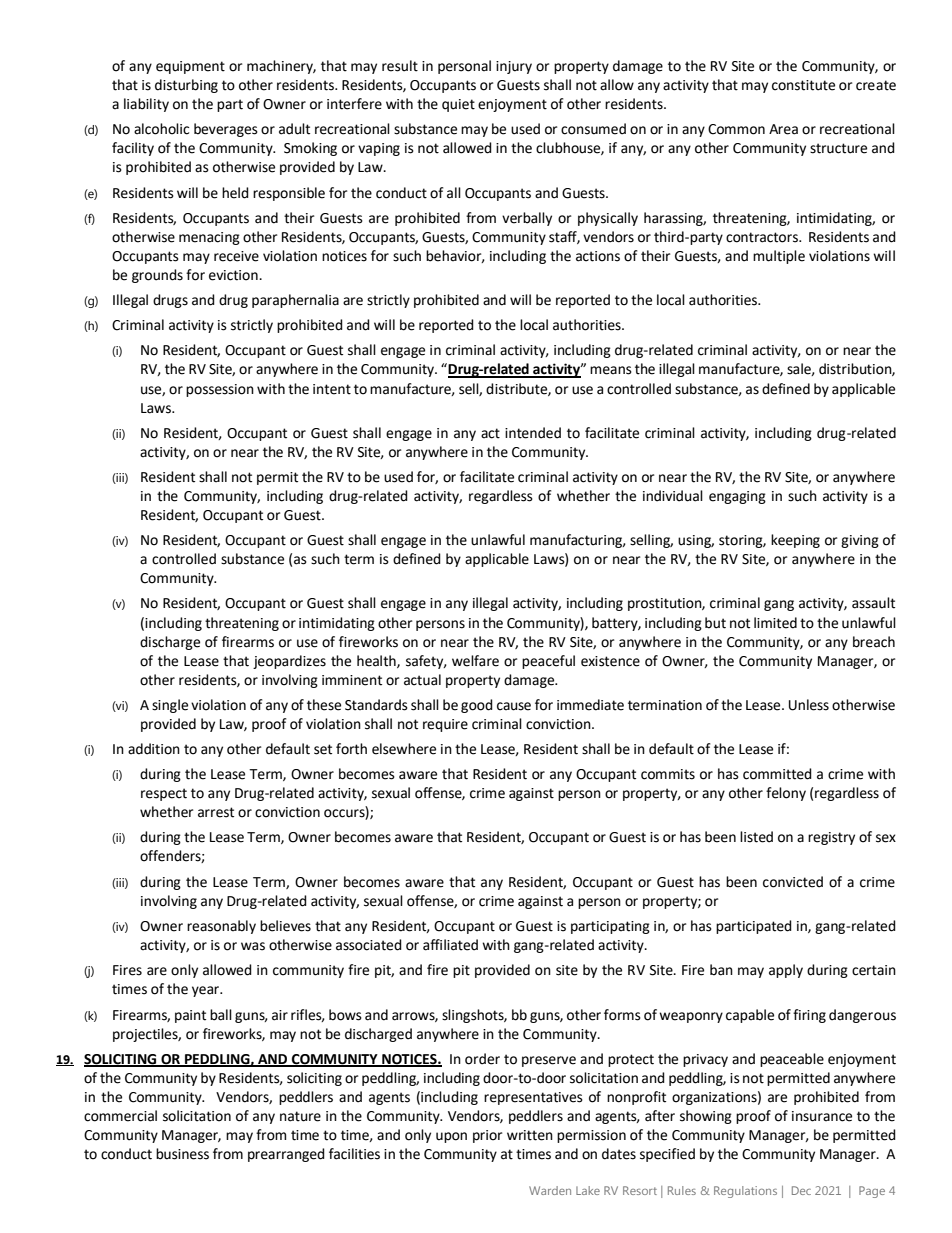 This screenshot has width=952, height=1233. Describe the element at coordinates (475, 661) in the screenshot. I see `welfare` at that location.
